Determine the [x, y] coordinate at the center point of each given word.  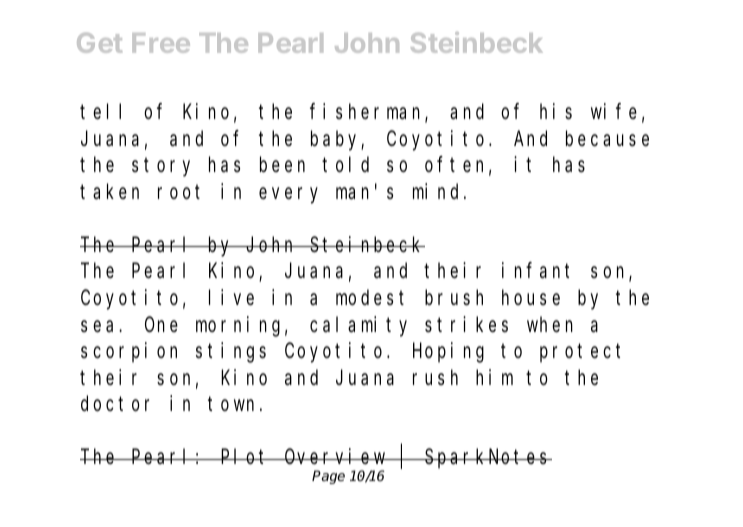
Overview [336, 456]
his [556, 111]
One [161, 324]
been [282, 164]
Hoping [448, 352]
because [607, 138]
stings [231, 352]
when [550, 324]
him [494, 377]
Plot [245, 456]
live [231, 297]
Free [161, 43]
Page [328, 477]
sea [100, 326]
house [531, 298]
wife [614, 111]
